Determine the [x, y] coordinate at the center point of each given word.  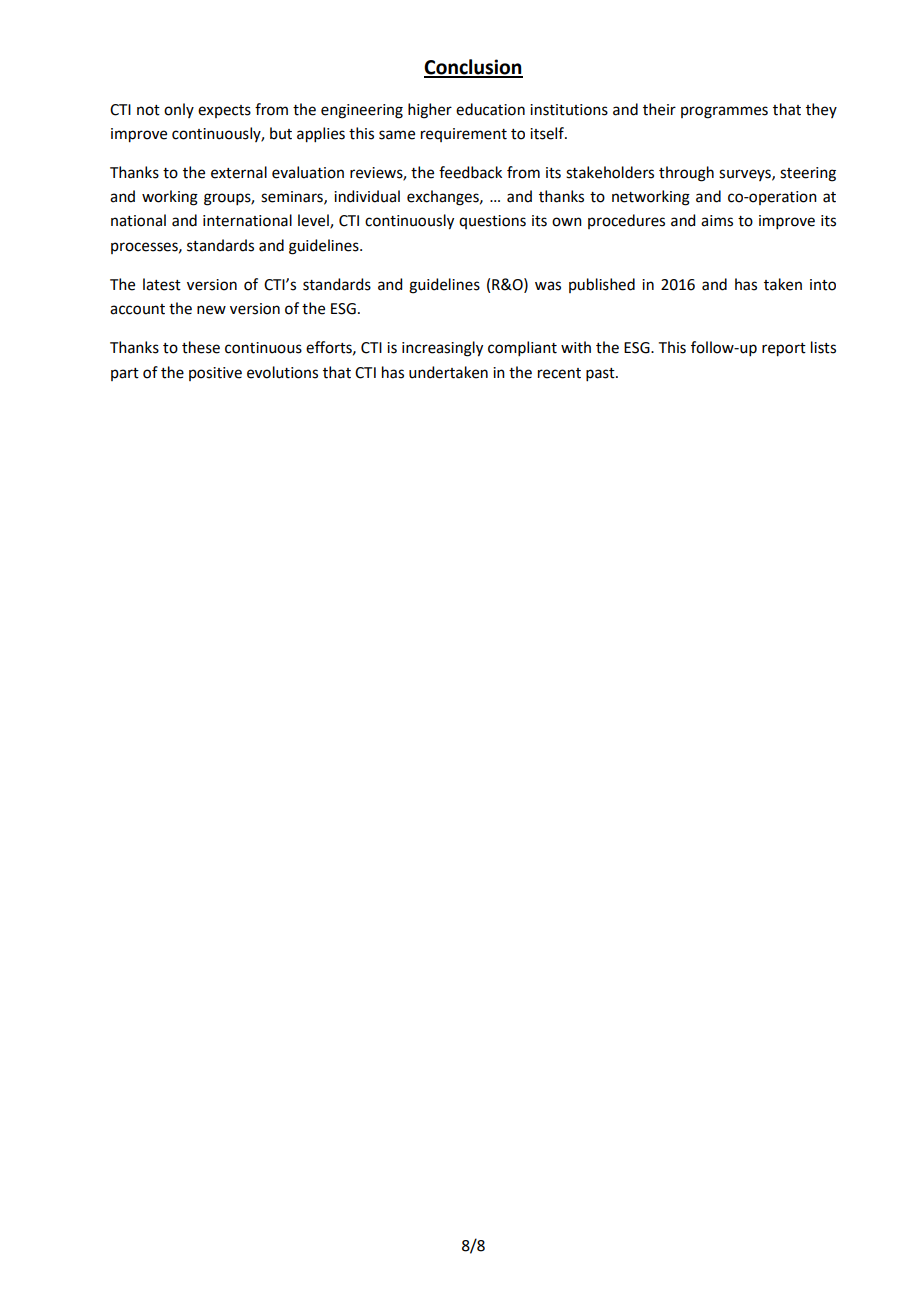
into [823, 285]
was [548, 286]
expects [224, 111]
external [239, 172]
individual [367, 196]
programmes [724, 112]
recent [559, 373]
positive [215, 374]
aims [717, 221]
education [490, 109]
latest [162, 284]
